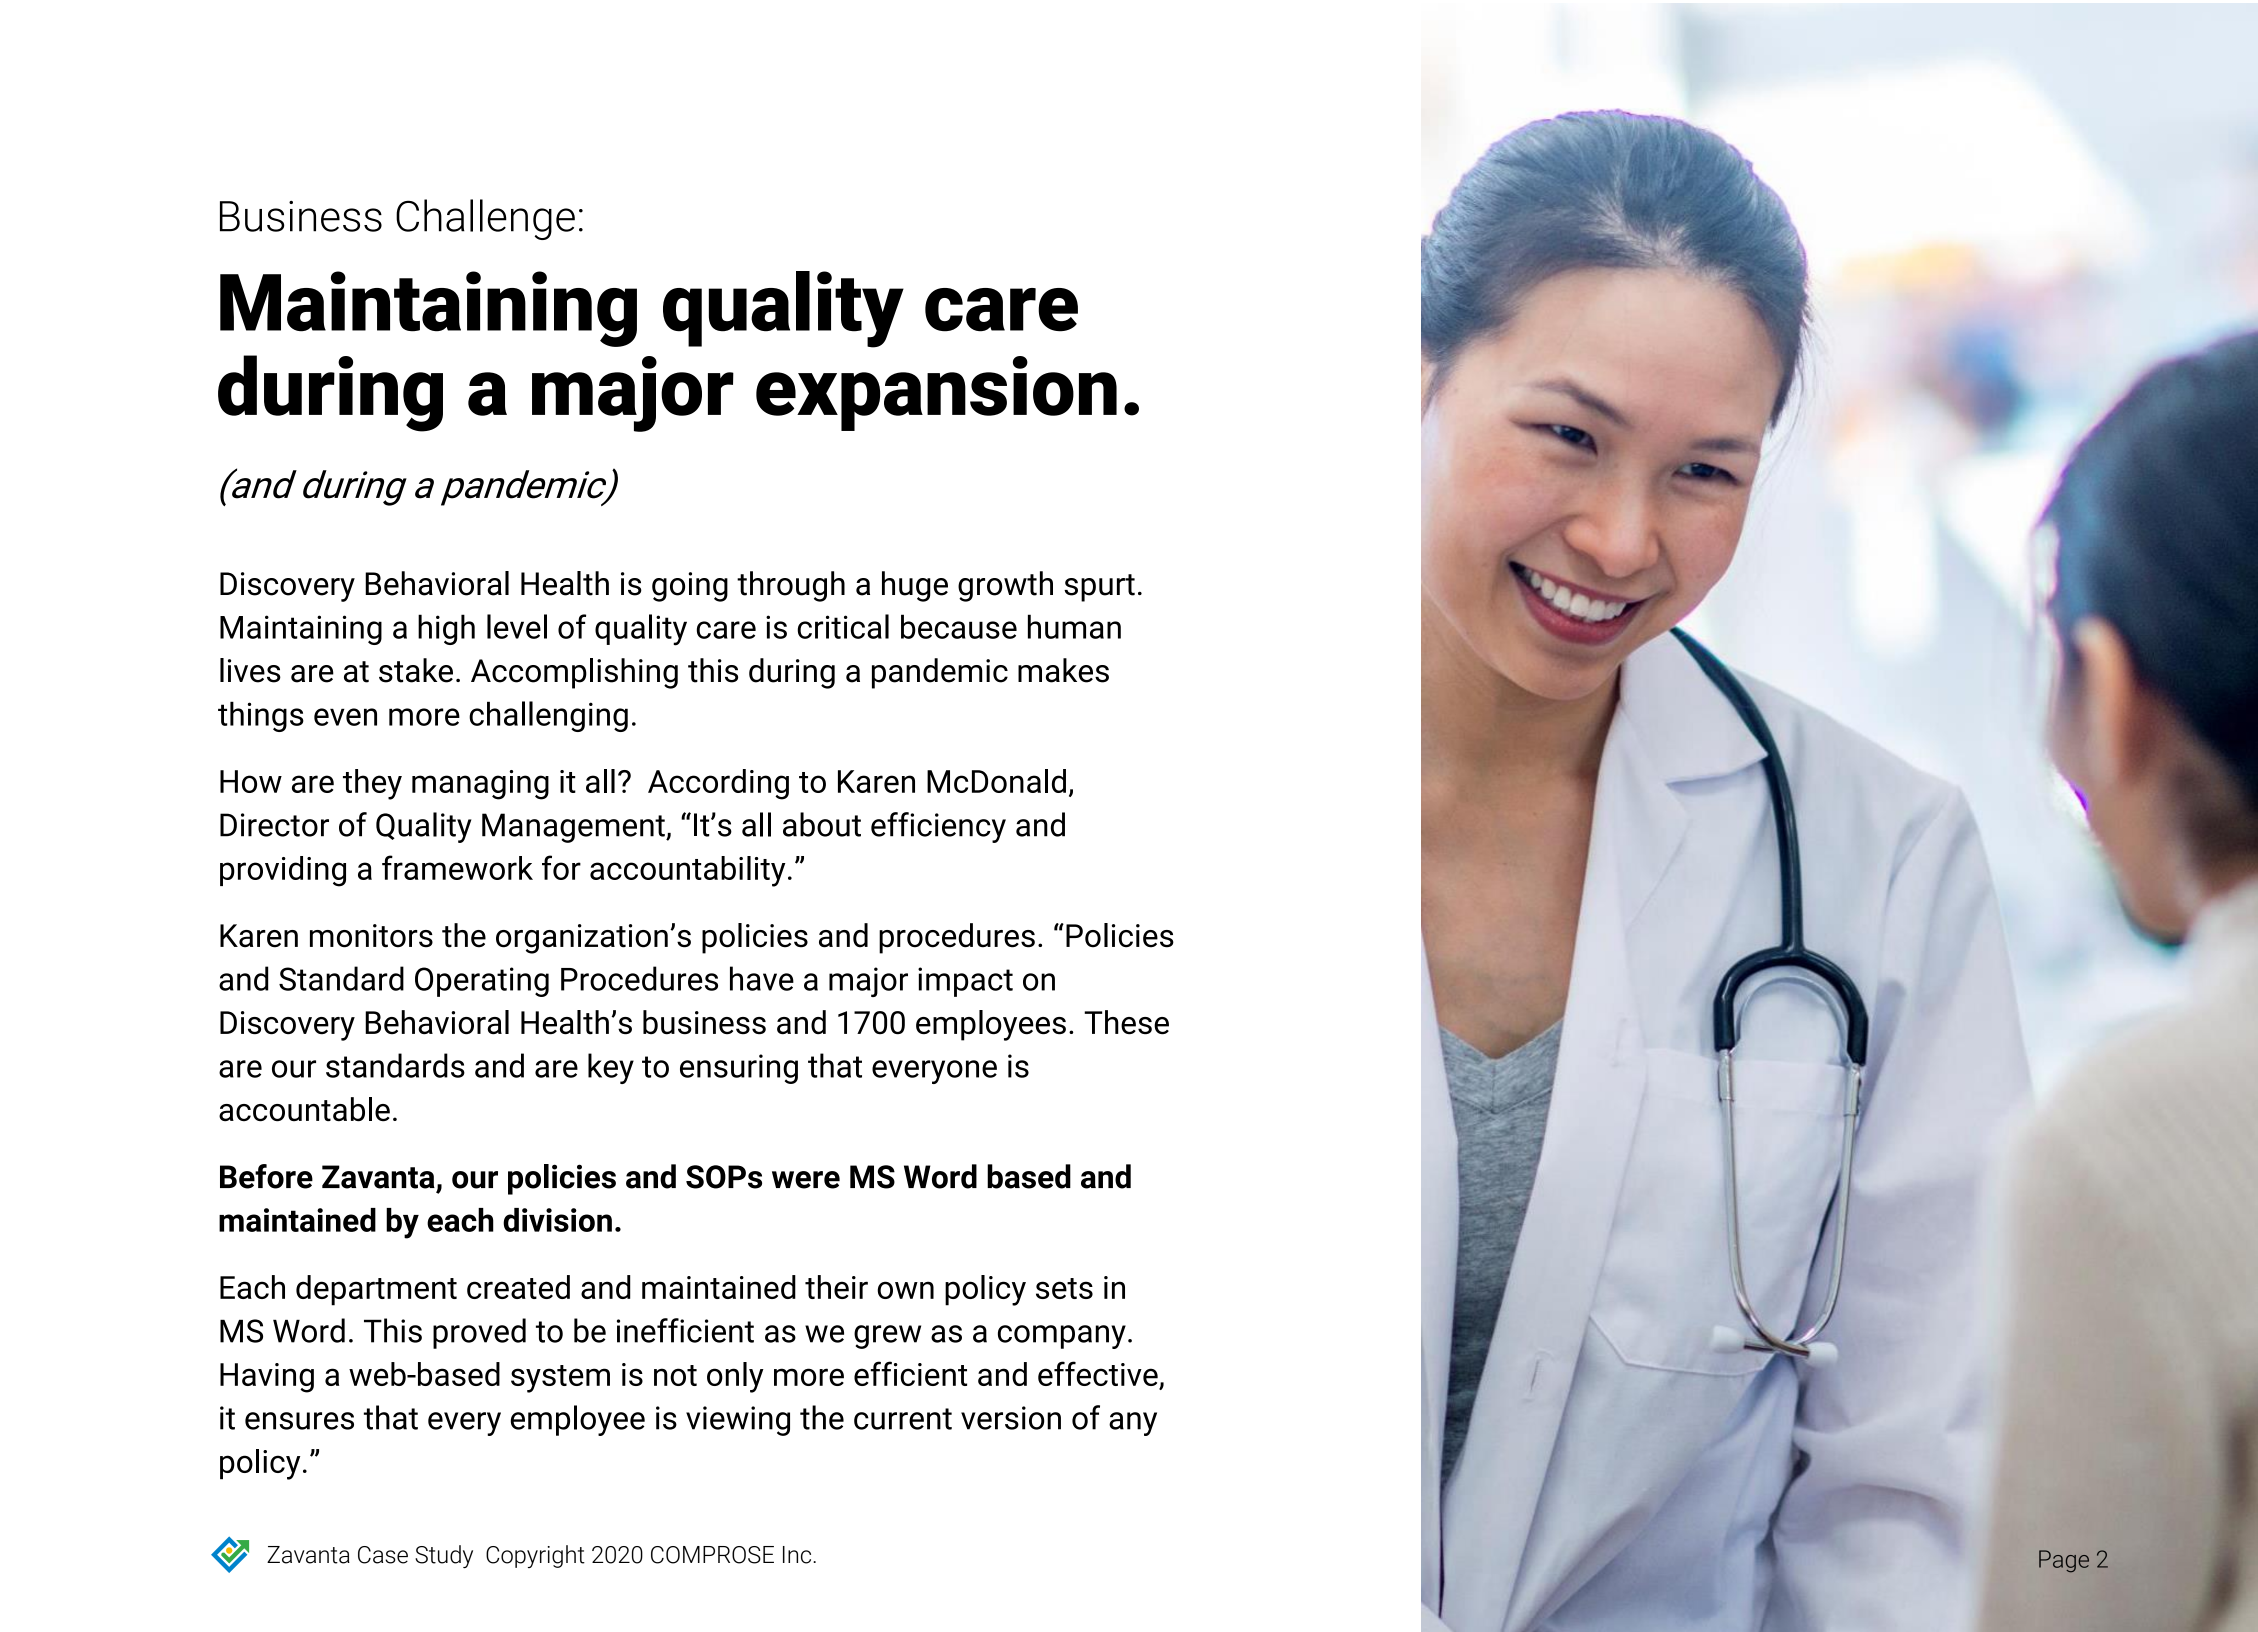 Image resolution: width=2258 pixels, height=1632 pixels. Describe the element at coordinates (936, 393) in the screenshot. I see `expansion` at that location.
